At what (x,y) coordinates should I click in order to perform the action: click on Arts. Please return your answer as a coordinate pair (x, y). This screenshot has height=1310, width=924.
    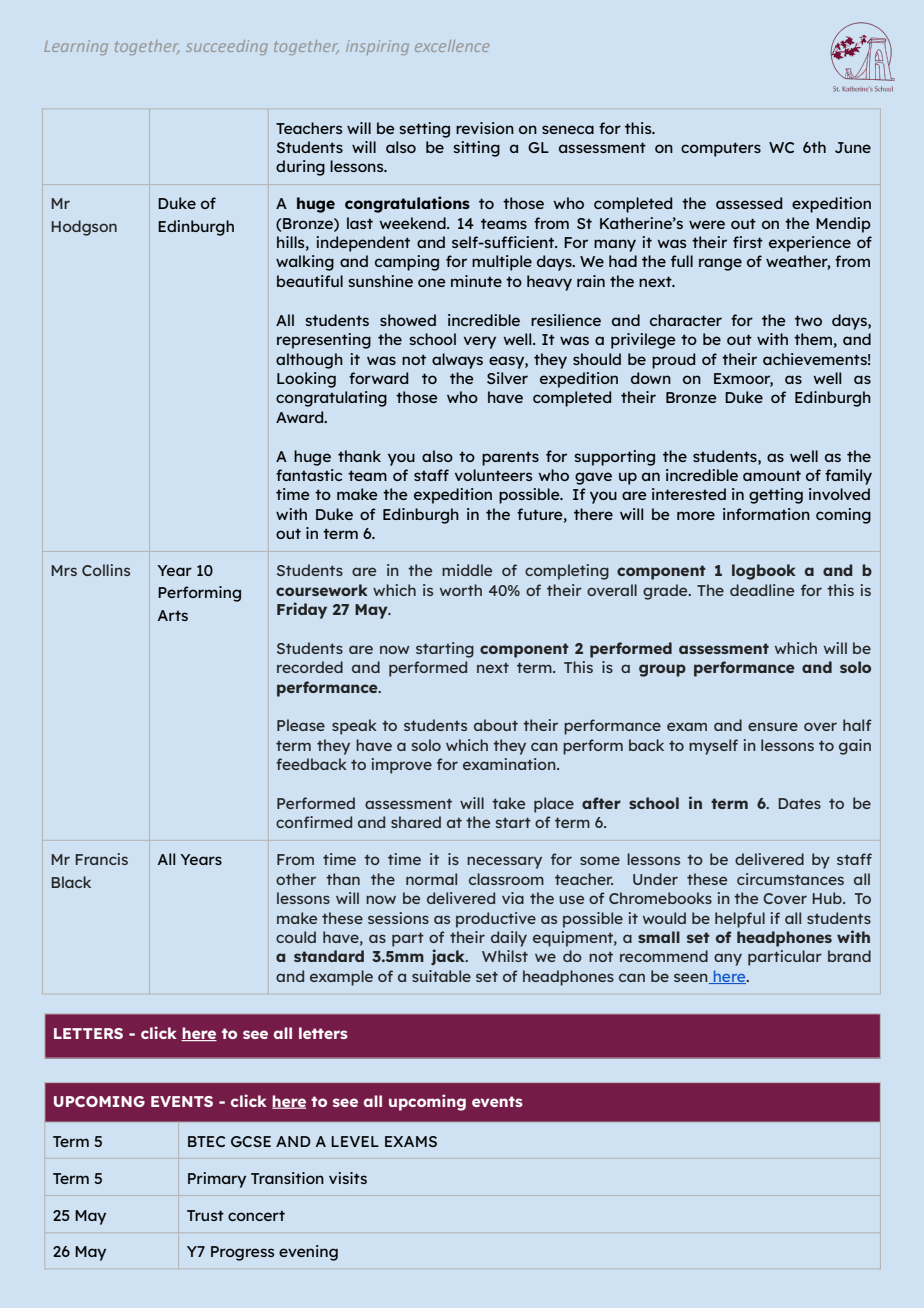
    Looking at the image, I should click on (173, 615).
